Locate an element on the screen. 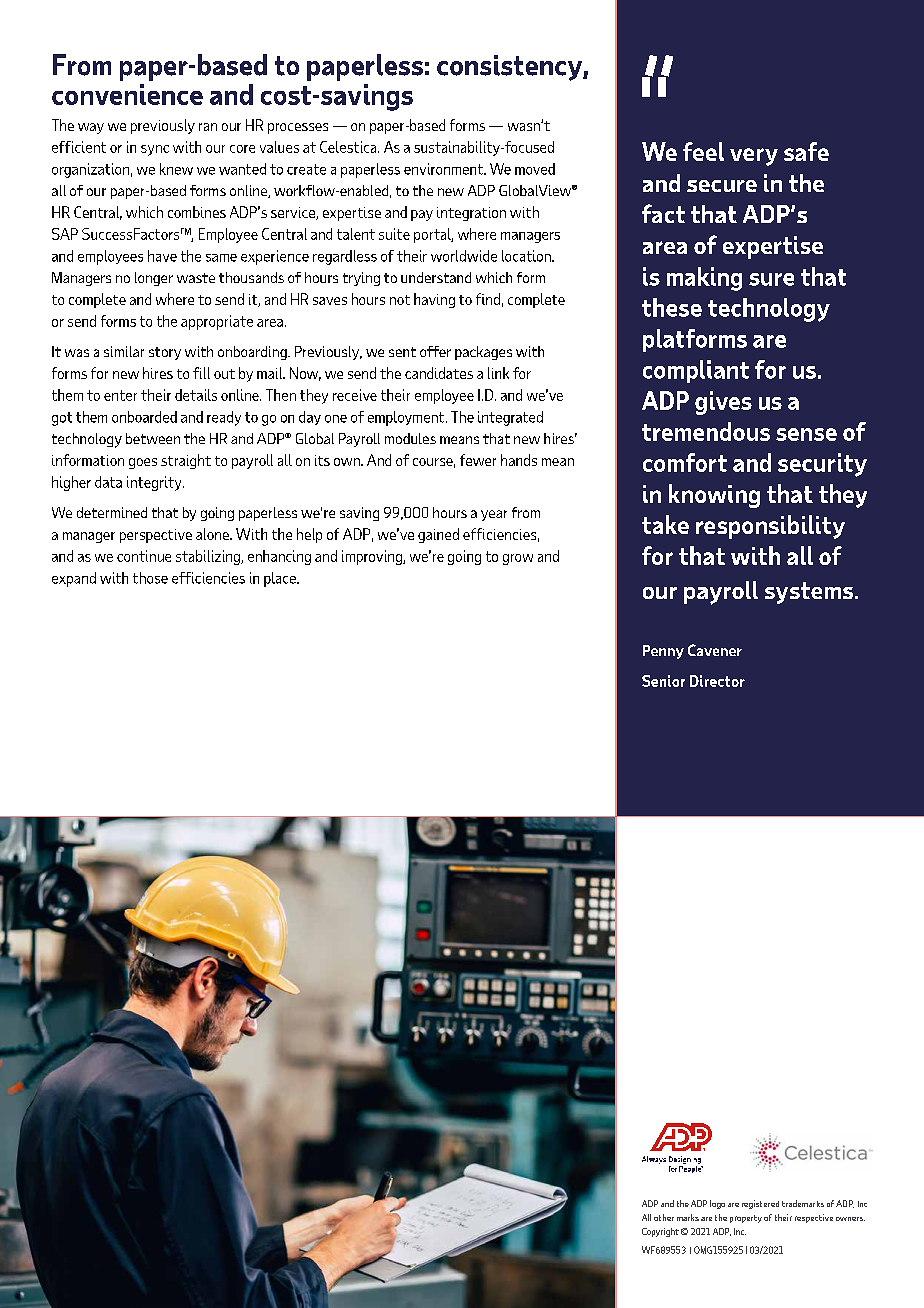 This screenshot has height=1308, width=924. those is located at coordinates (150, 578).
